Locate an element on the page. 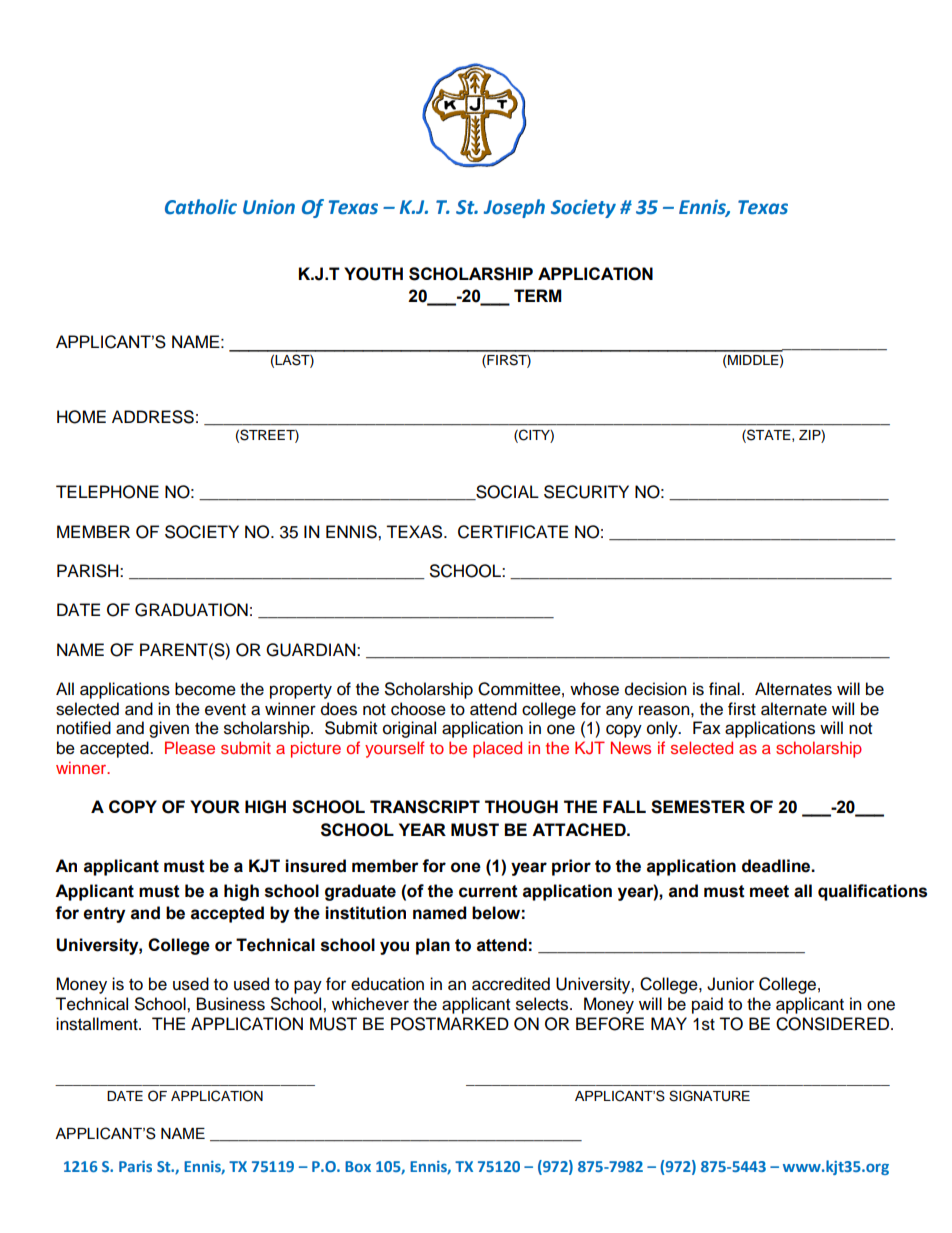 Image resolution: width=952 pixels, height=1233 pixels. Joseph is located at coordinates (514, 208).
